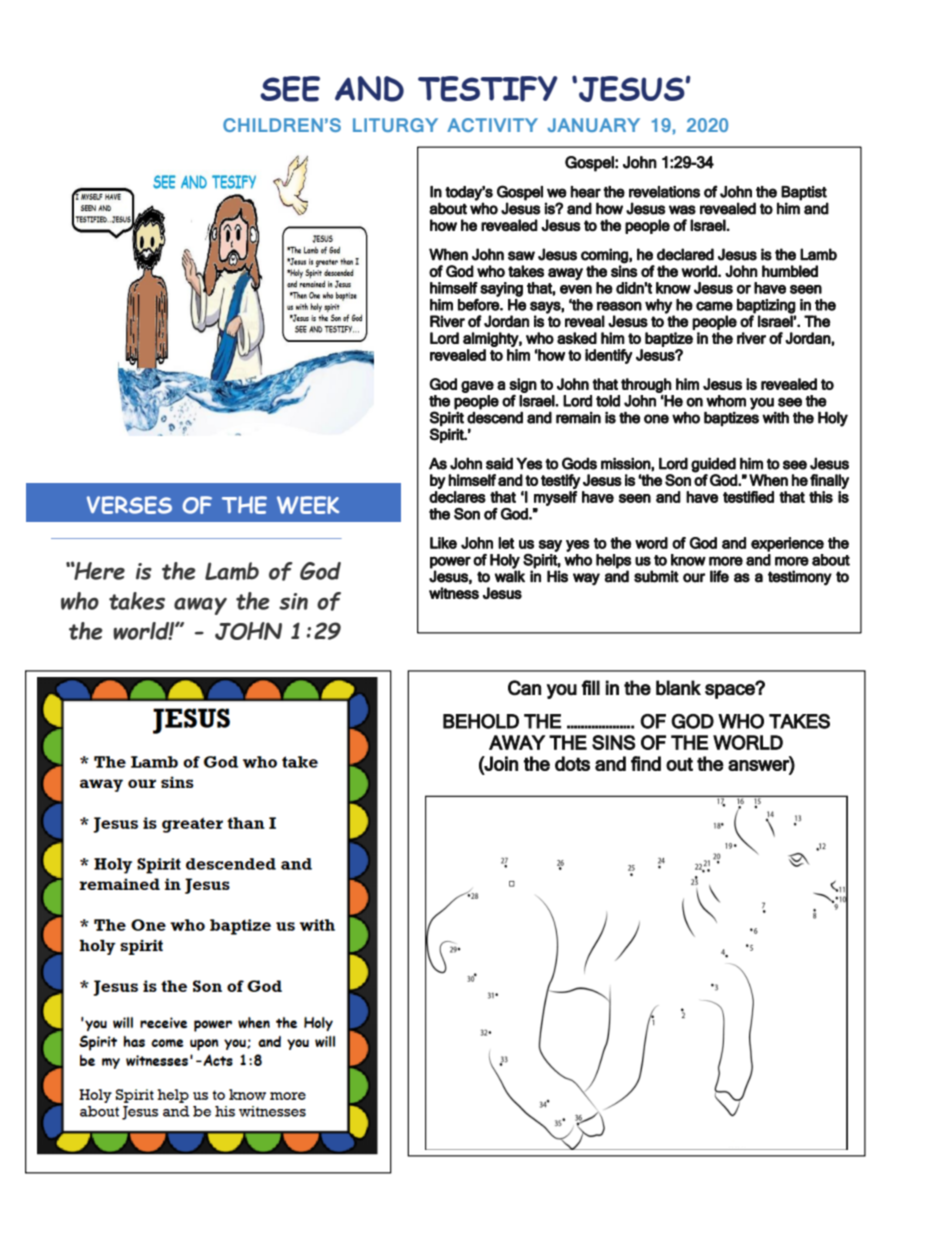 The width and height of the image is (952, 1233). I want to click on dots, so click(572, 763).
